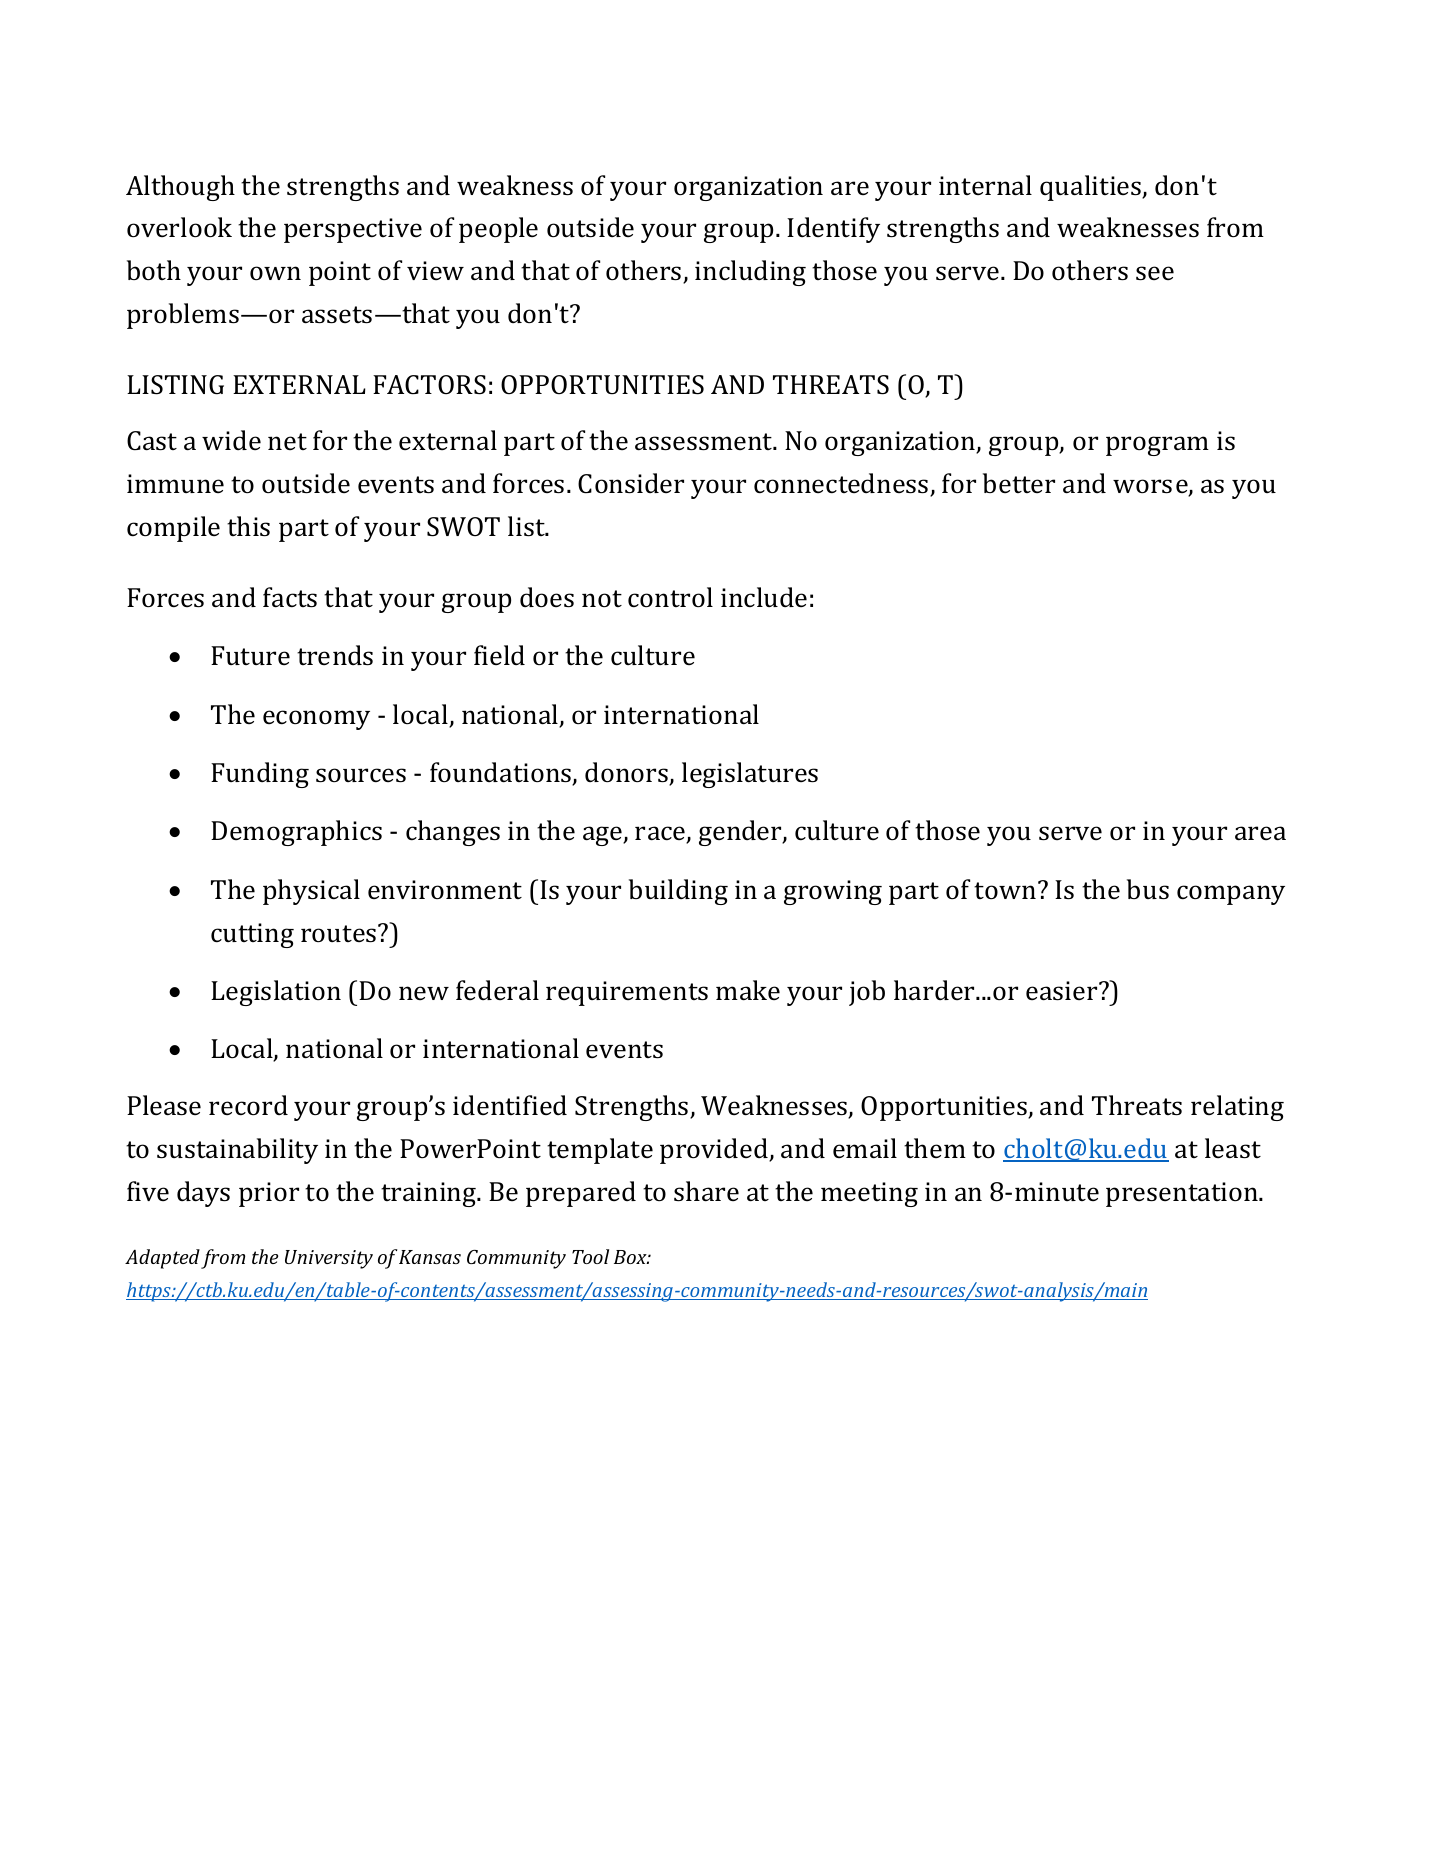 The image size is (1431, 1852). I want to click on prior, so click(269, 1194).
